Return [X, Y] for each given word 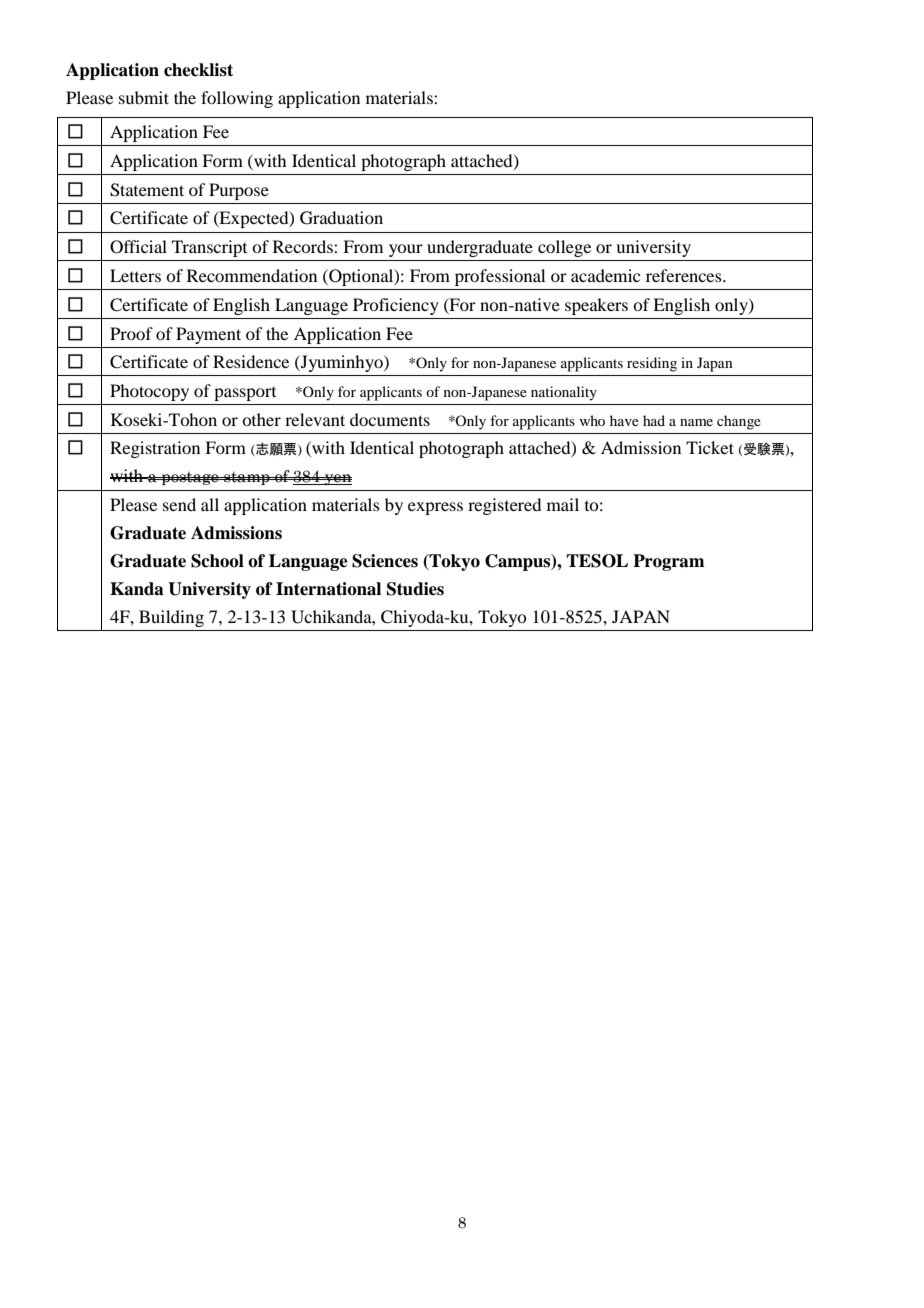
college [564, 248]
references [685, 275]
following [237, 99]
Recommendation [252, 275]
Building [171, 618]
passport [245, 394]
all [210, 504]
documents [390, 419]
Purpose [239, 191]
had [654, 420]
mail [563, 504]
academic [605, 275]
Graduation [341, 218]
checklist [198, 70]
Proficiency [396, 306]
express [435, 508]
